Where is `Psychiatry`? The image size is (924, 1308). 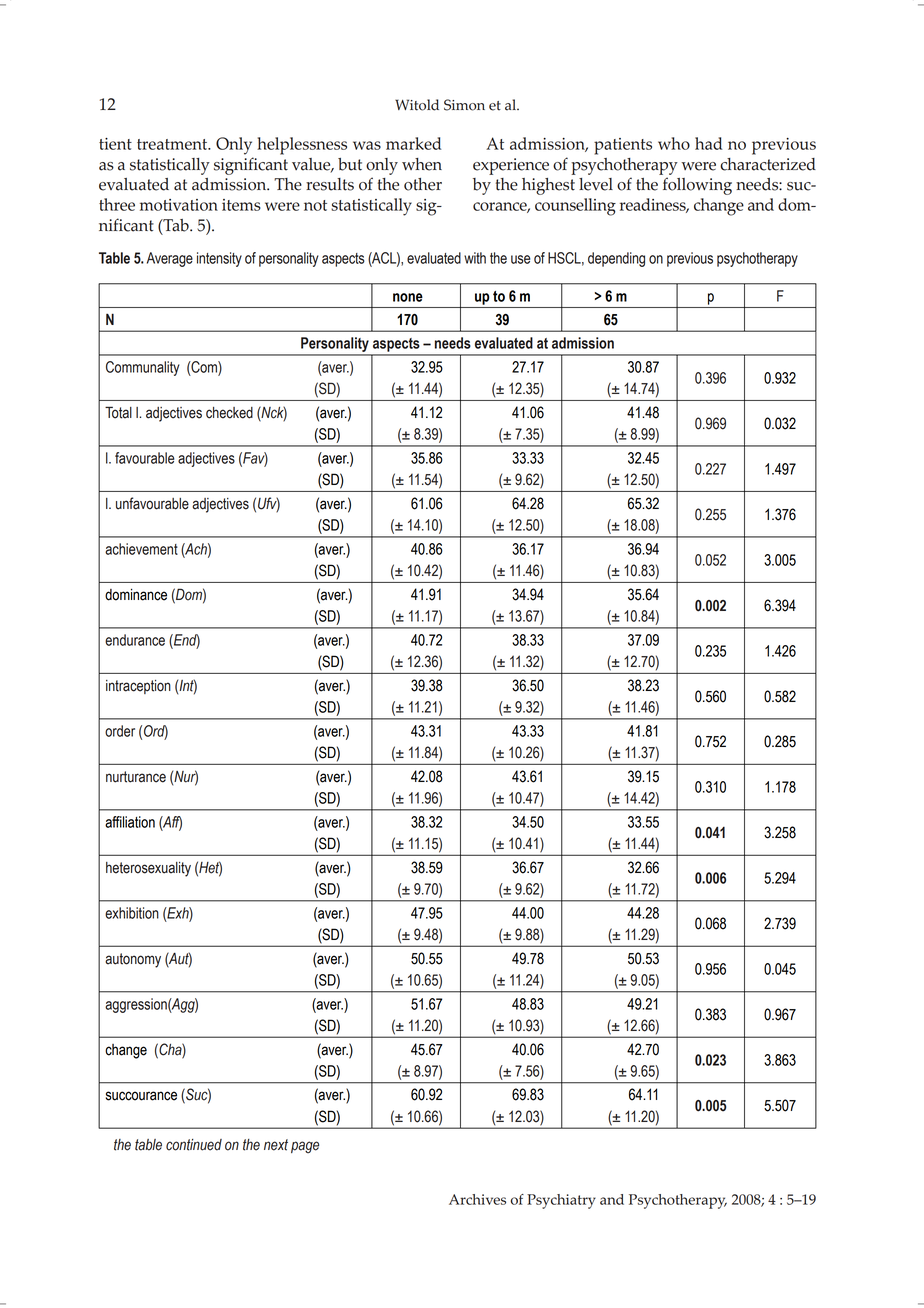 Psychiatry is located at coordinates (561, 1201).
